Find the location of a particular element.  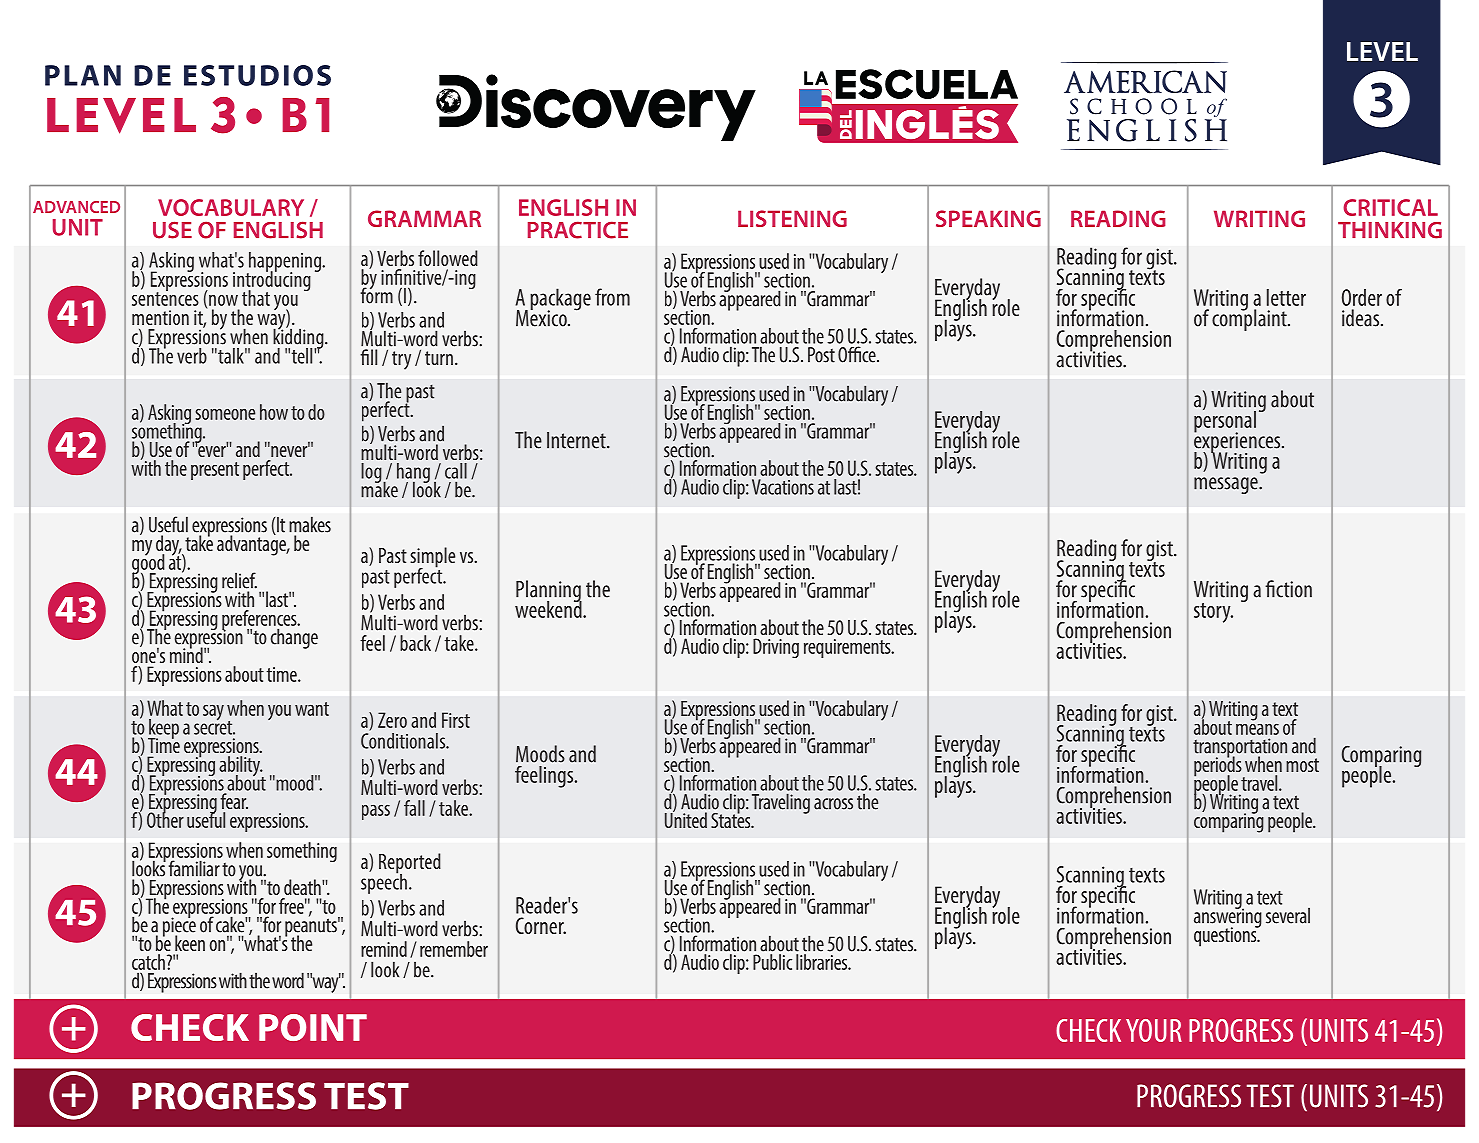

means is located at coordinates (1257, 729).
